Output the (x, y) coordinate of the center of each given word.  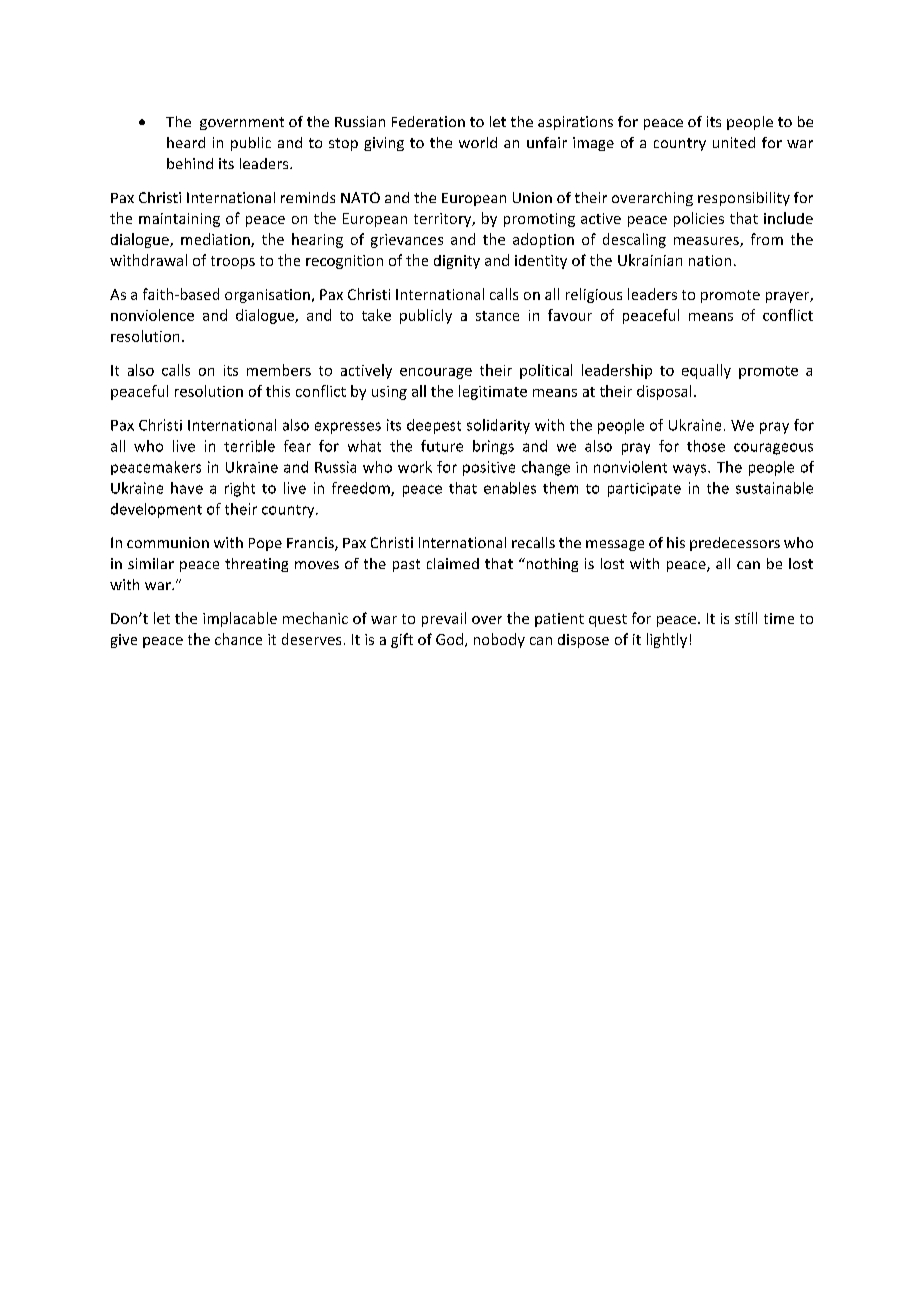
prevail (444, 619)
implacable (240, 619)
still (746, 618)
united (734, 142)
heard (186, 142)
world (478, 142)
